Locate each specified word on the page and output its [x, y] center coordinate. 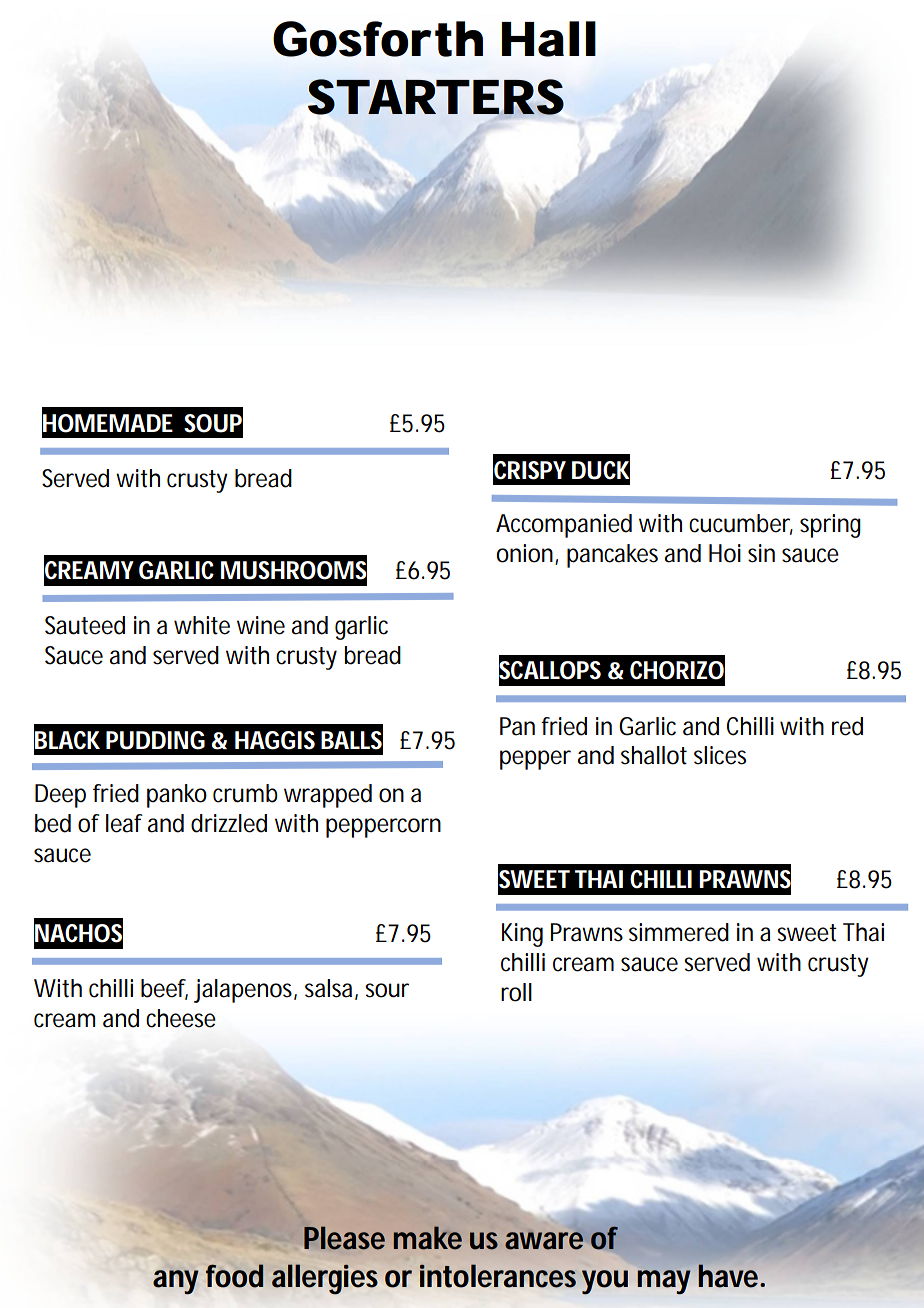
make [428, 1238]
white [202, 625]
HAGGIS [275, 740]
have [730, 1276]
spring [830, 526]
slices [720, 755]
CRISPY [530, 470]
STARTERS [436, 97]
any [176, 1282]
